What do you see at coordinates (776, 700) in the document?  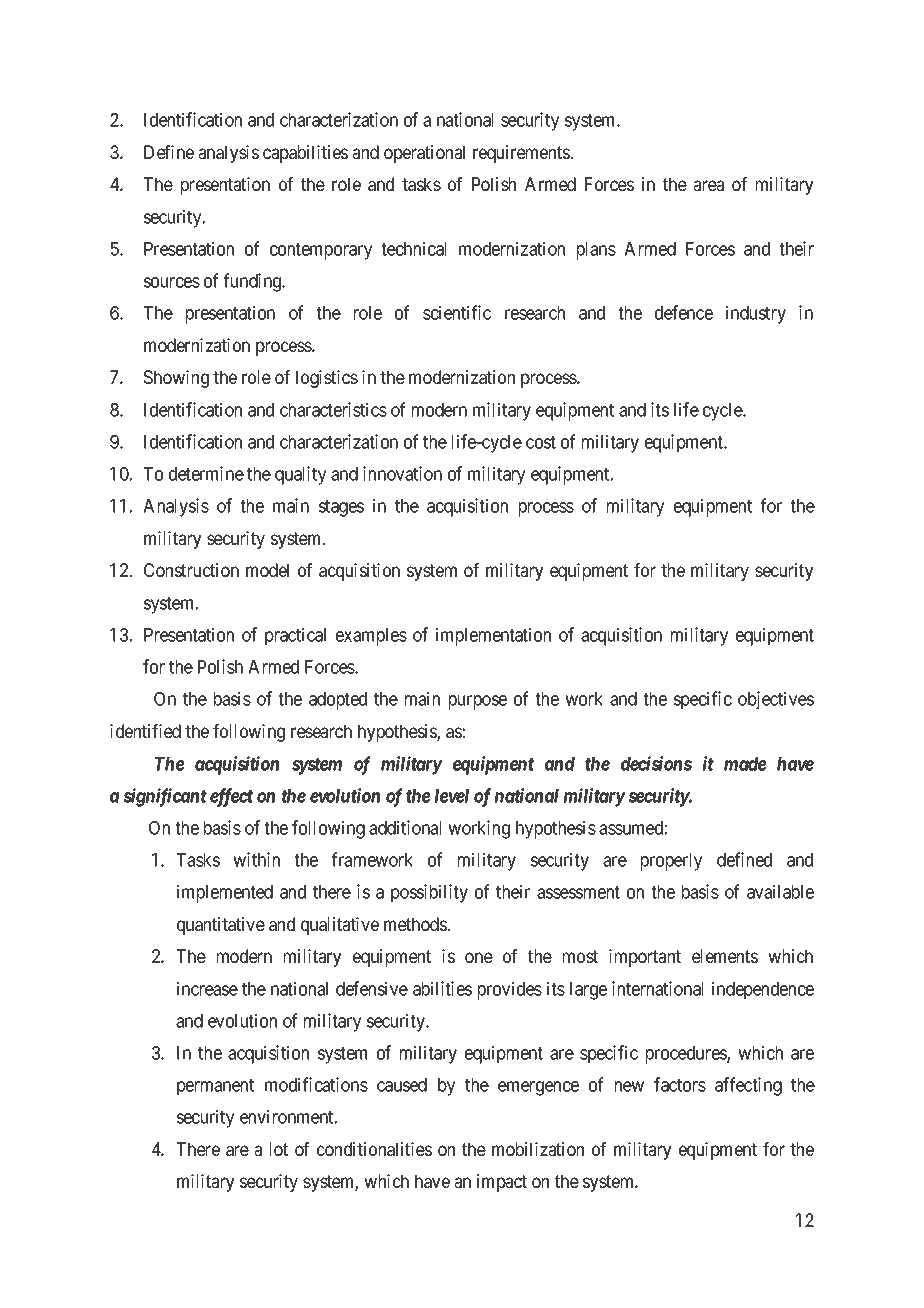 I see `objectives` at bounding box center [776, 700].
